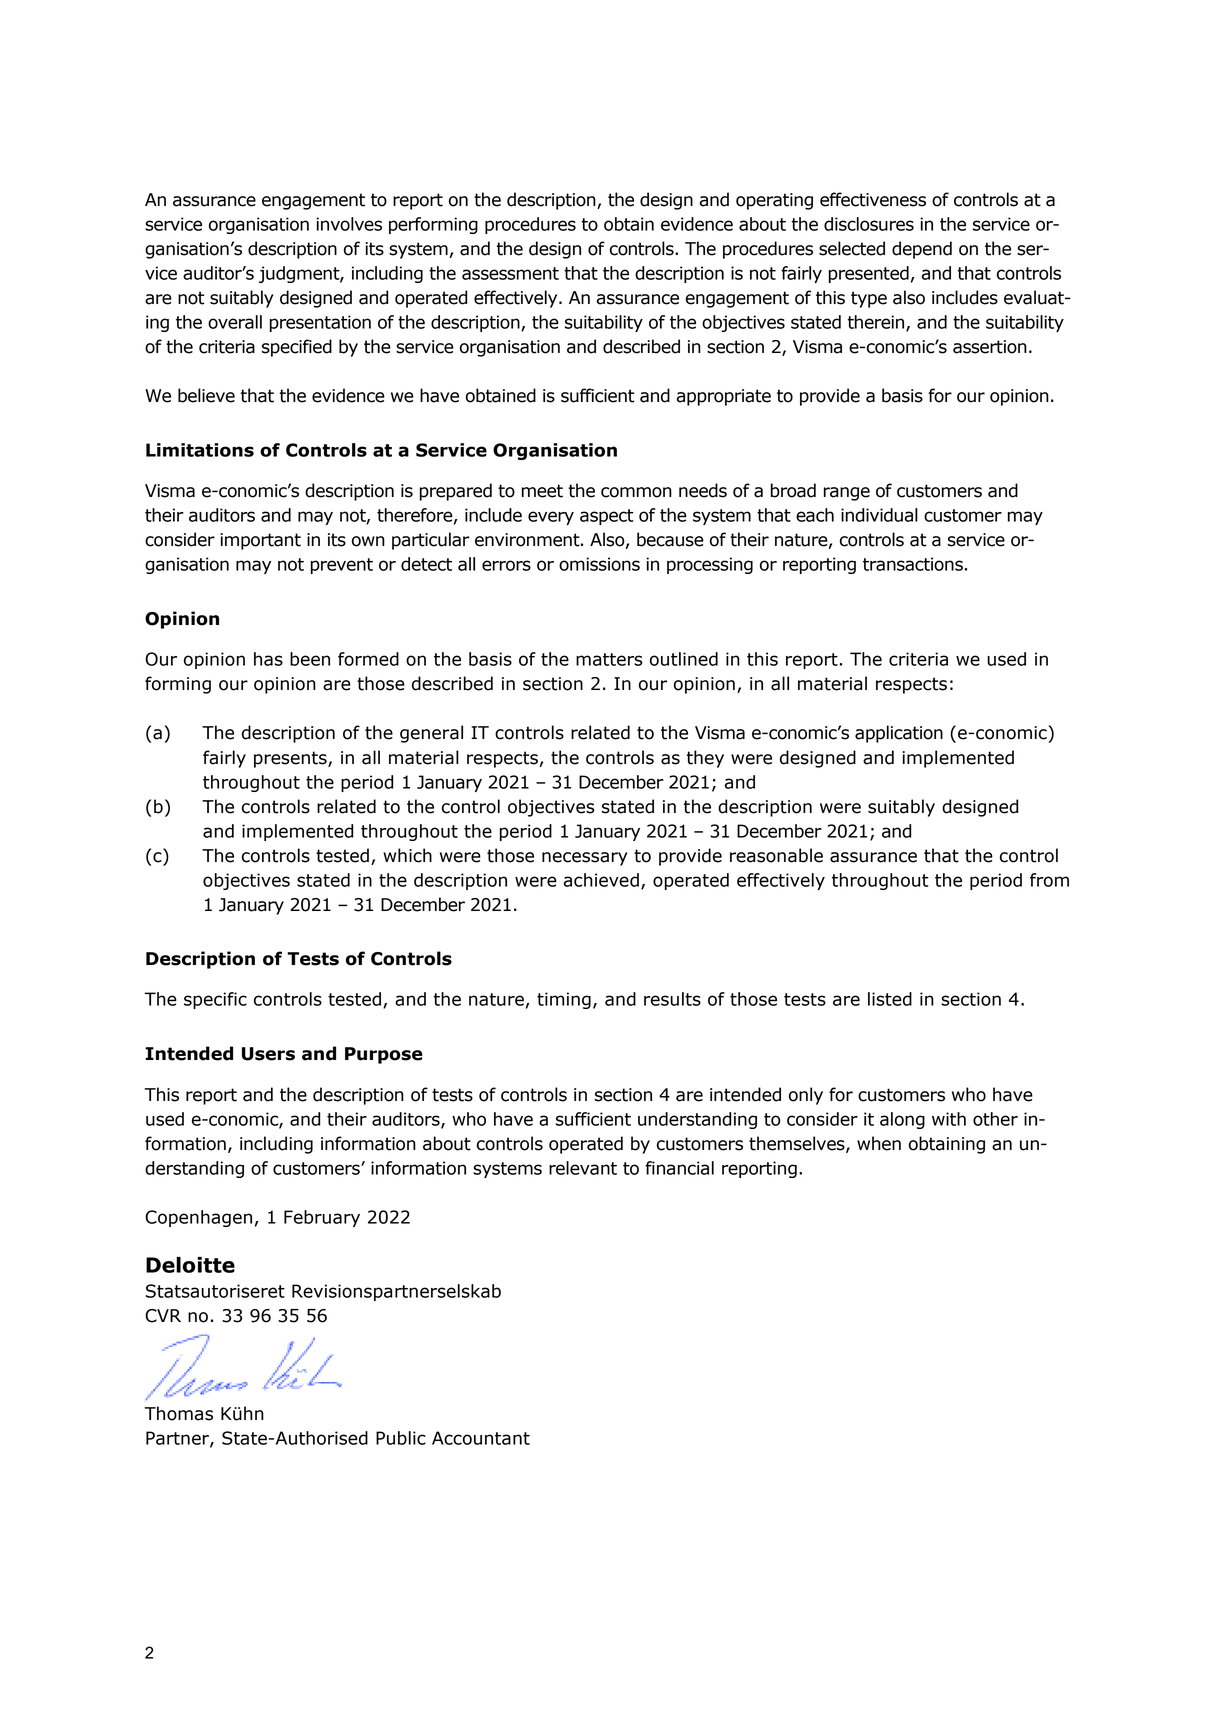 This screenshot has width=1216, height=1720. Describe the element at coordinates (349, 224) in the screenshot. I see `involves` at that location.
